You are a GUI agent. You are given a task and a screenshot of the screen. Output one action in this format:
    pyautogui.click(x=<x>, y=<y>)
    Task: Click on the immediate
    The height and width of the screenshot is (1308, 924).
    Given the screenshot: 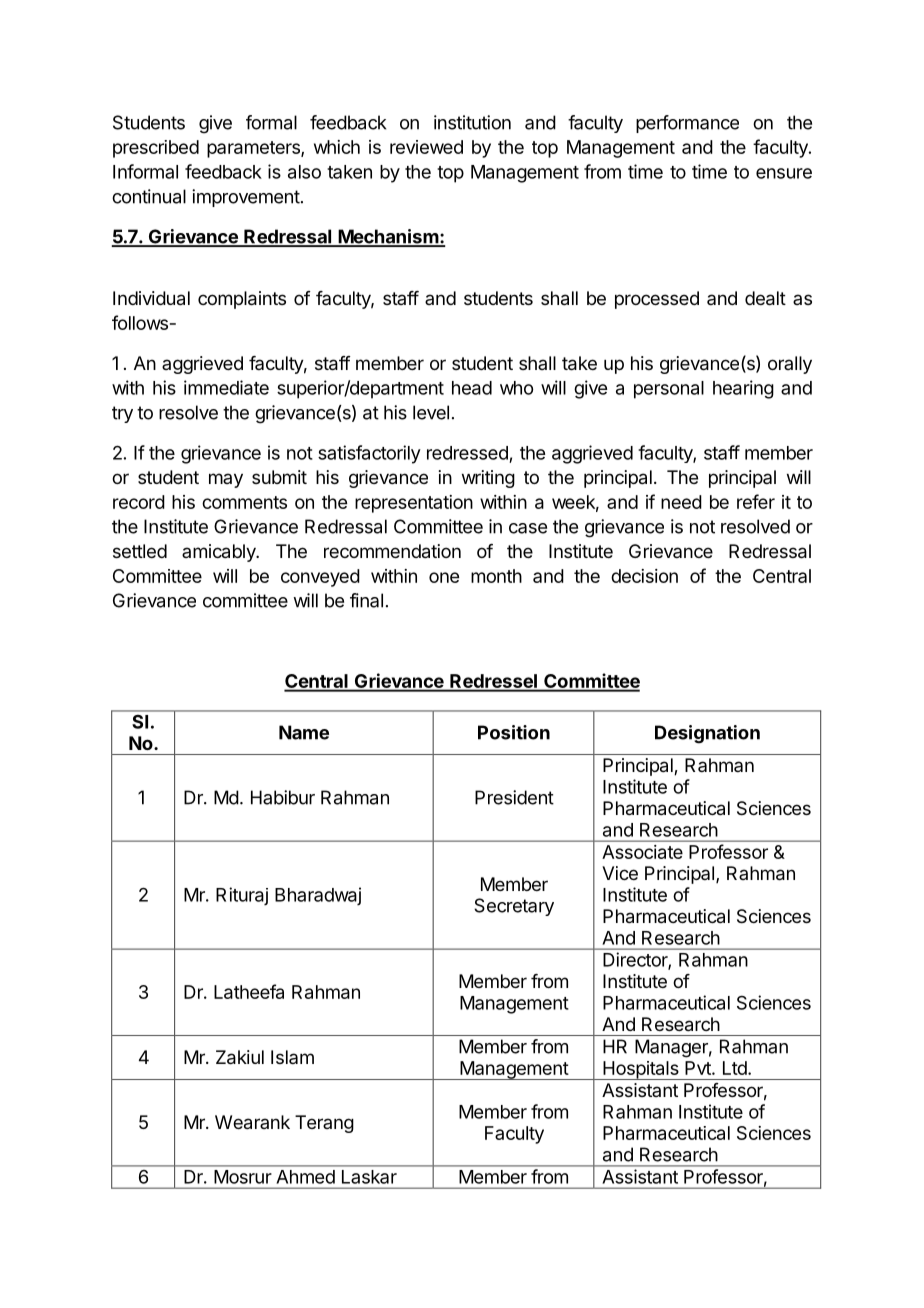 What is the action you would take?
    pyautogui.click(x=226, y=387)
